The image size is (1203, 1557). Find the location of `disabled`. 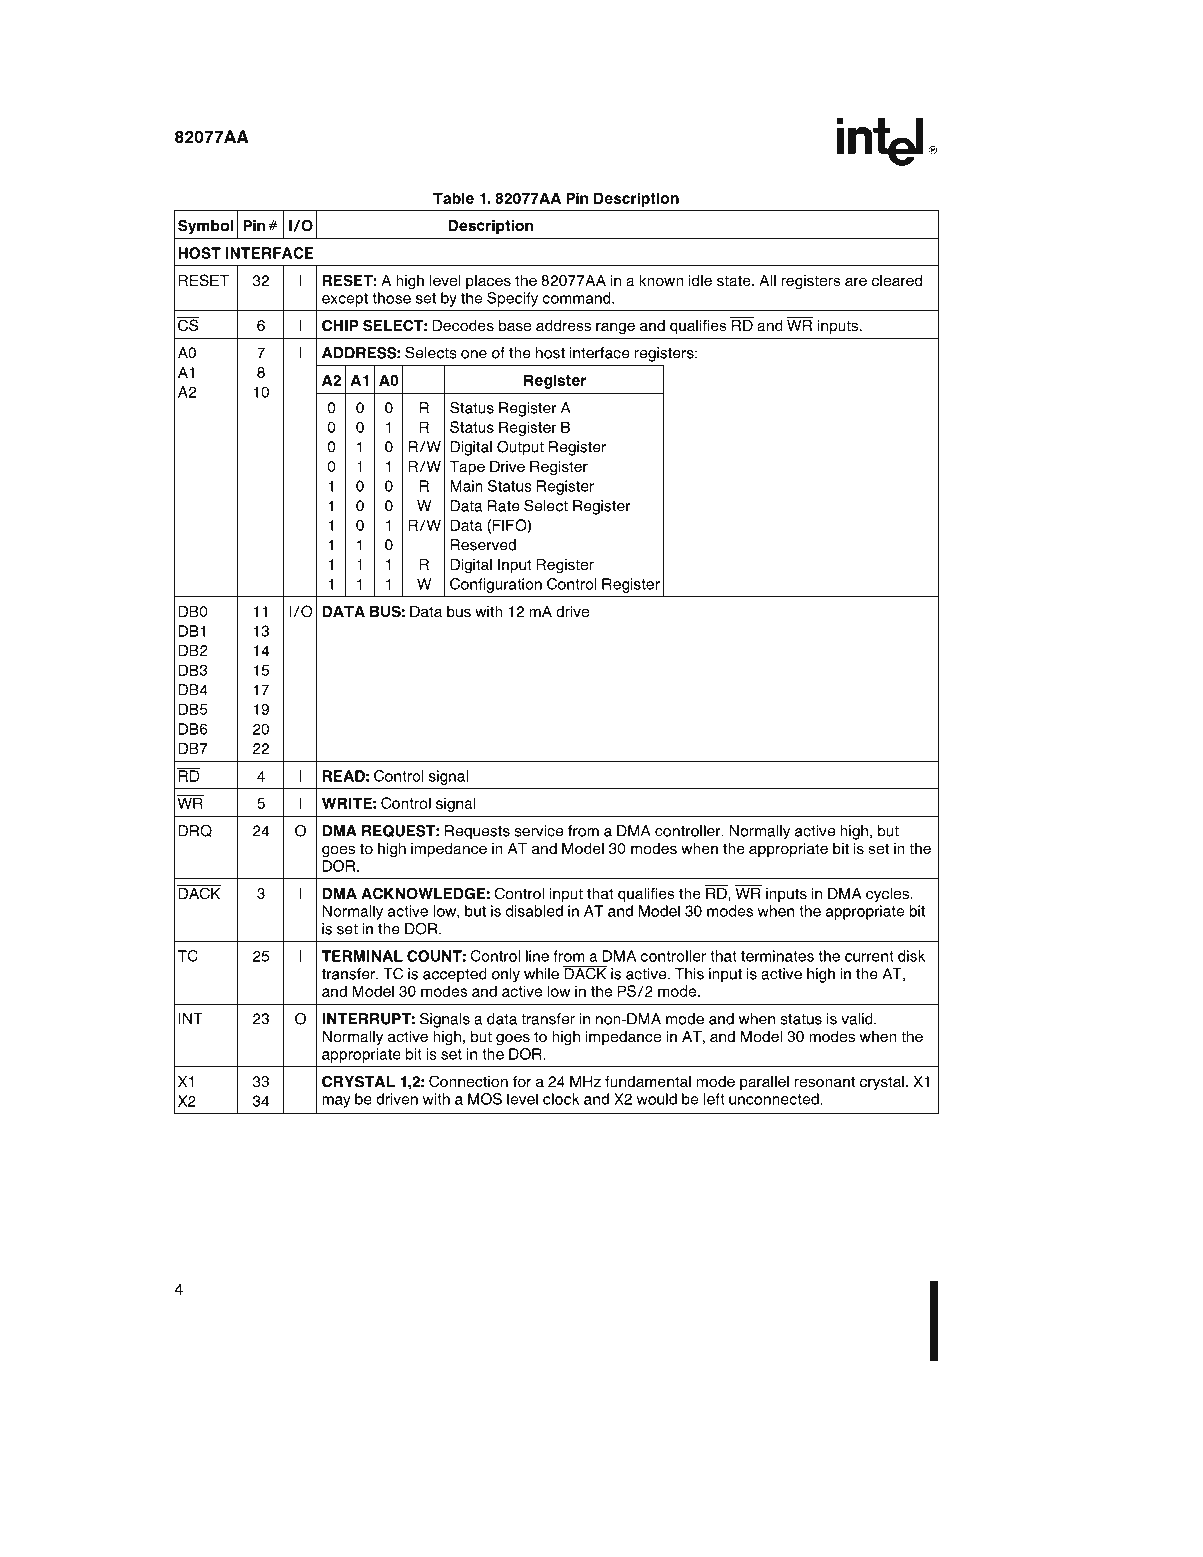

disabled is located at coordinates (534, 911).
